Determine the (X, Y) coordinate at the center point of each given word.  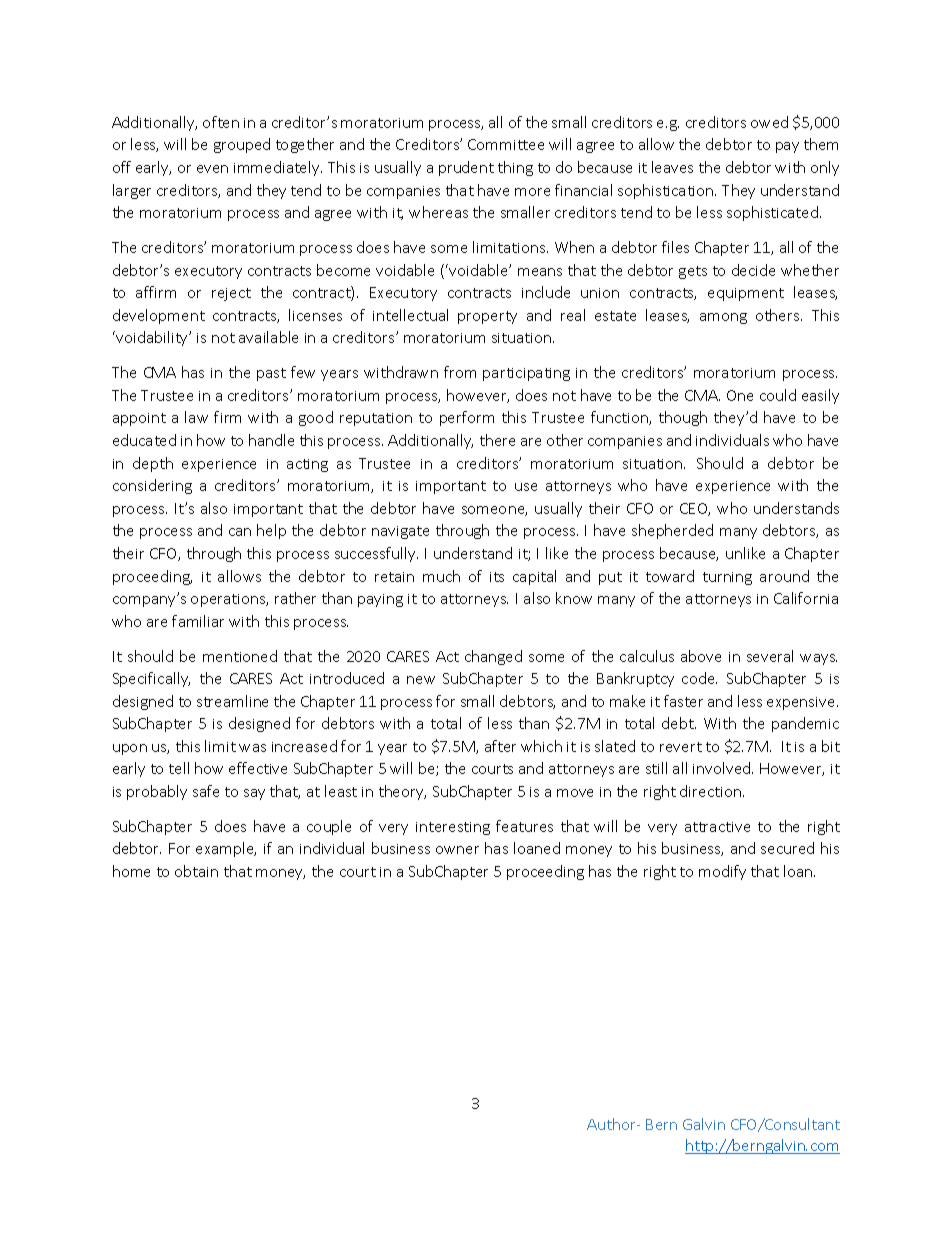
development (159, 316)
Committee (506, 144)
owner (457, 850)
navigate (400, 532)
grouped (242, 145)
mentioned (240, 656)
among (723, 318)
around (784, 576)
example (226, 849)
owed (769, 122)
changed (493, 657)
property (487, 317)
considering (152, 486)
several (770, 656)
